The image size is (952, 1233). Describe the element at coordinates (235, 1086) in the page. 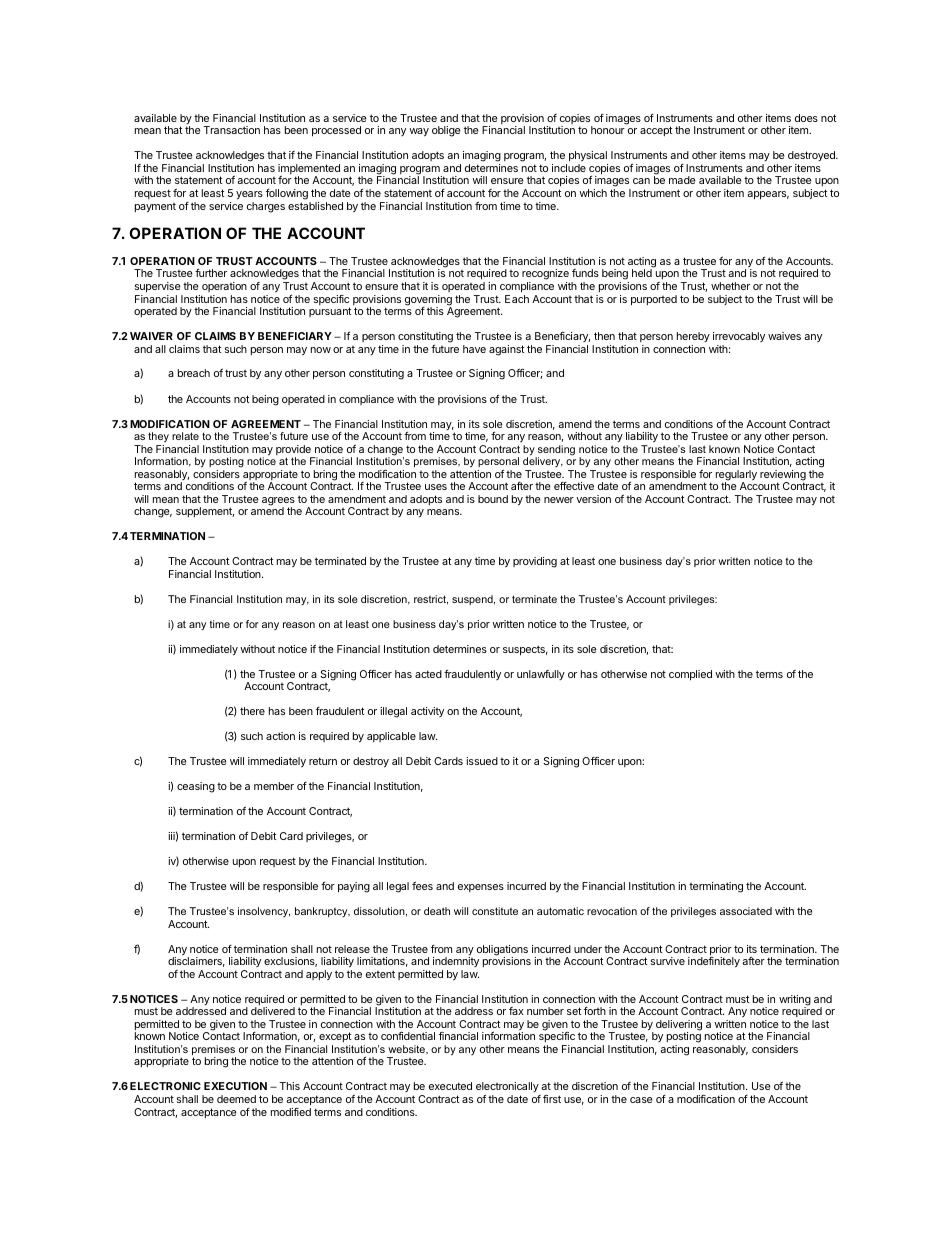

I see `EXECUTION` at that location.
